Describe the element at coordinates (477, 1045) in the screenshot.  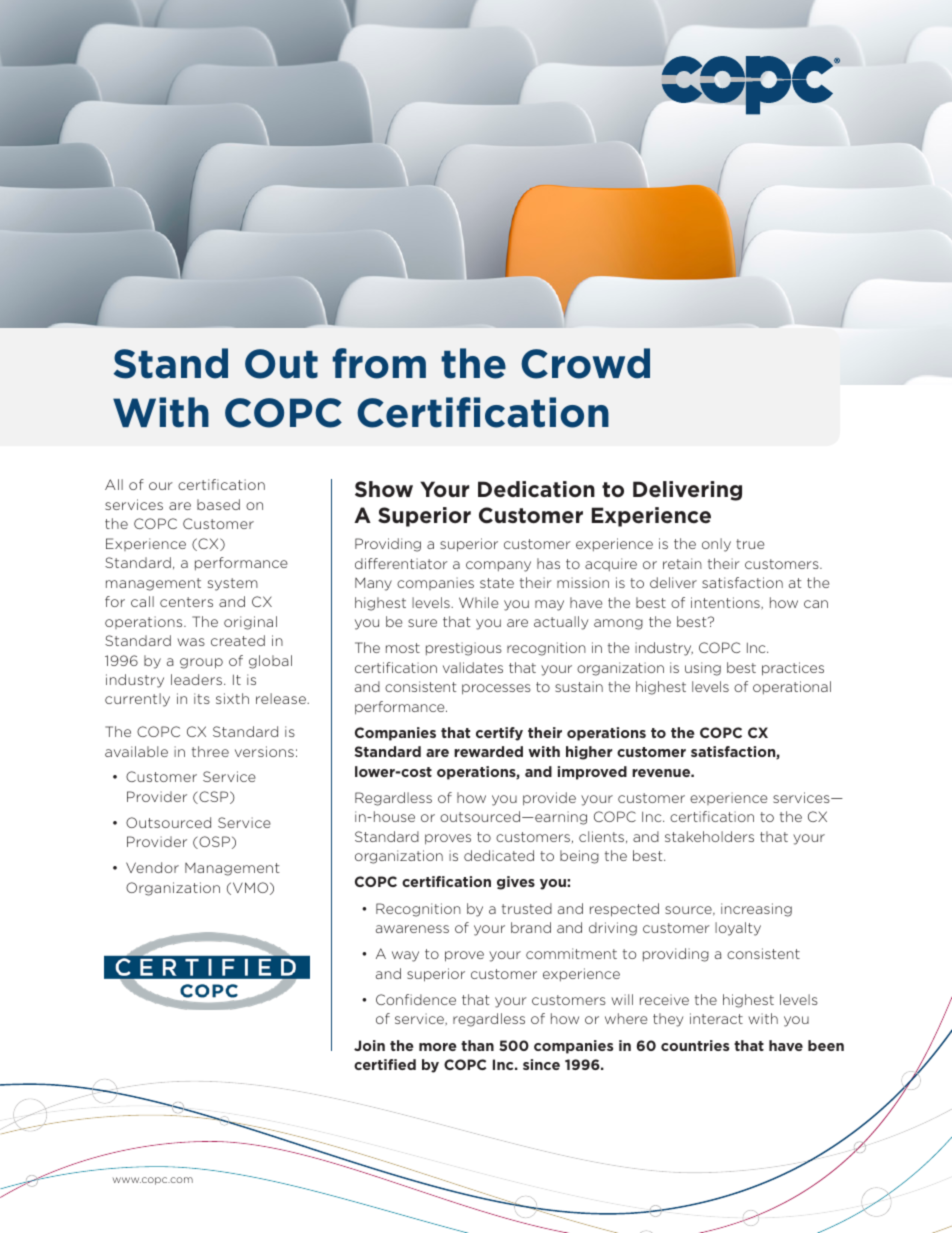
I see `than` at that location.
